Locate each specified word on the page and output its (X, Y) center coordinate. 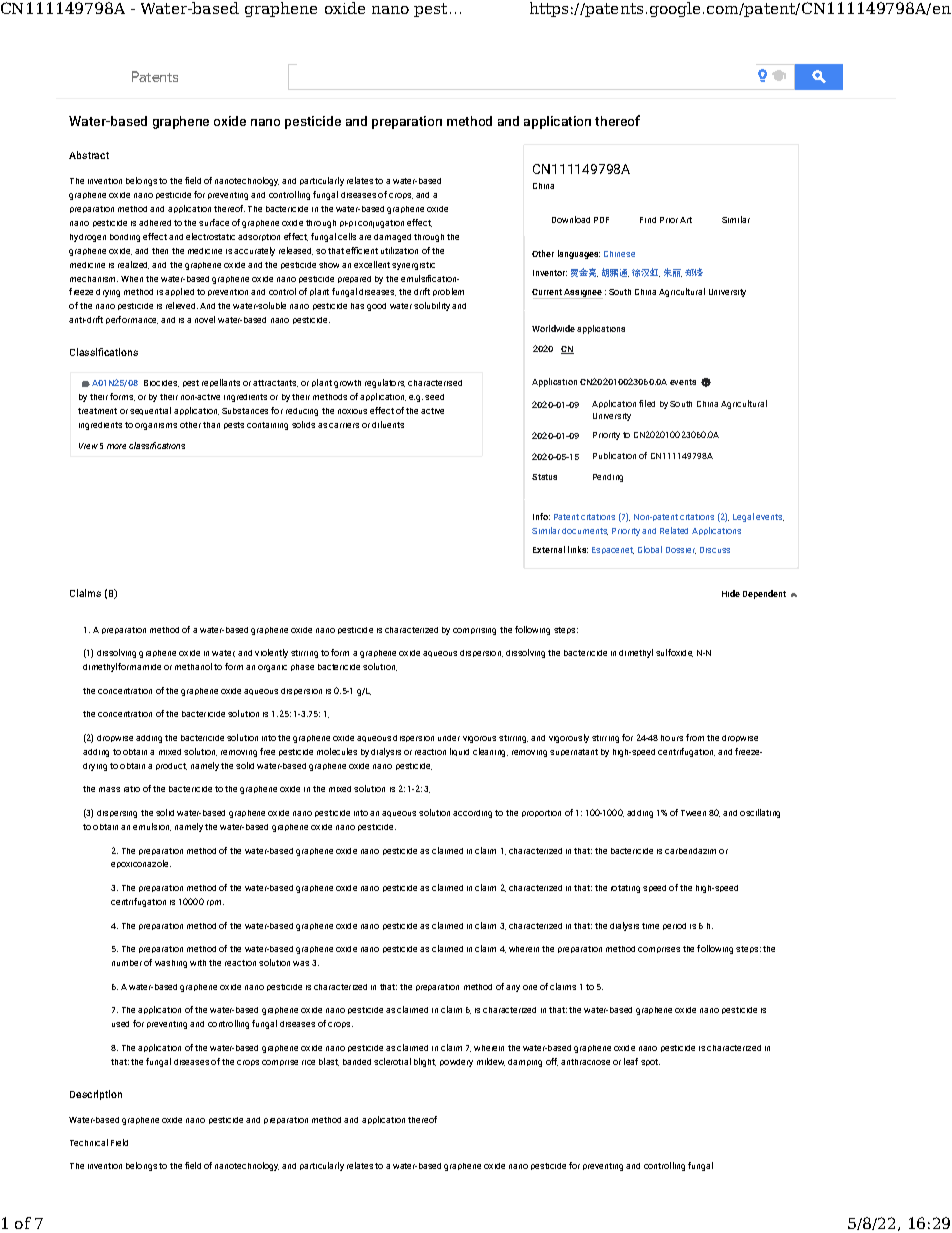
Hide (731, 593)
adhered (155, 223)
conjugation (381, 224)
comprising (474, 631)
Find (648, 220)
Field (119, 1142)
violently (271, 653)
